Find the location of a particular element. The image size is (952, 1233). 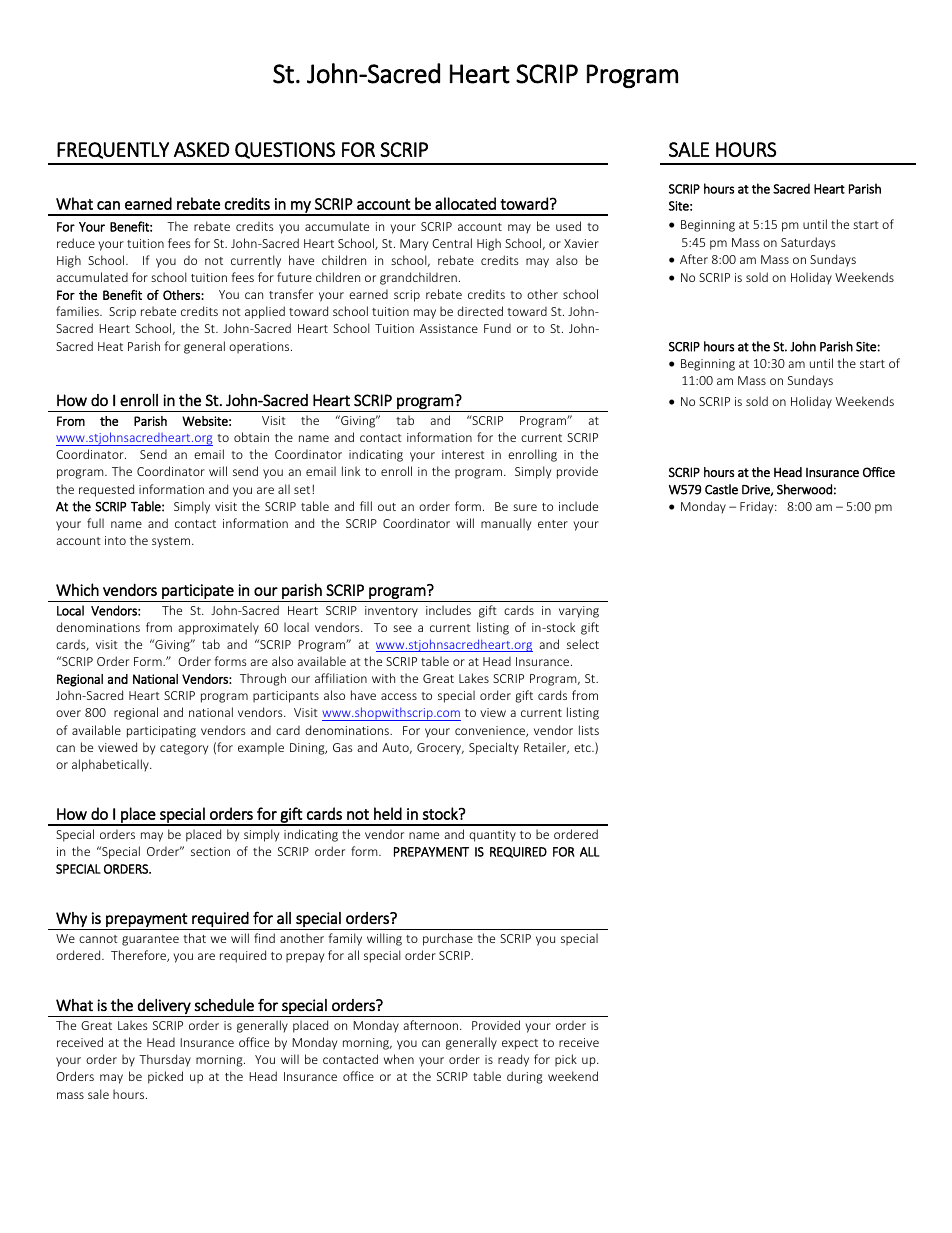

when is located at coordinates (399, 1059).
